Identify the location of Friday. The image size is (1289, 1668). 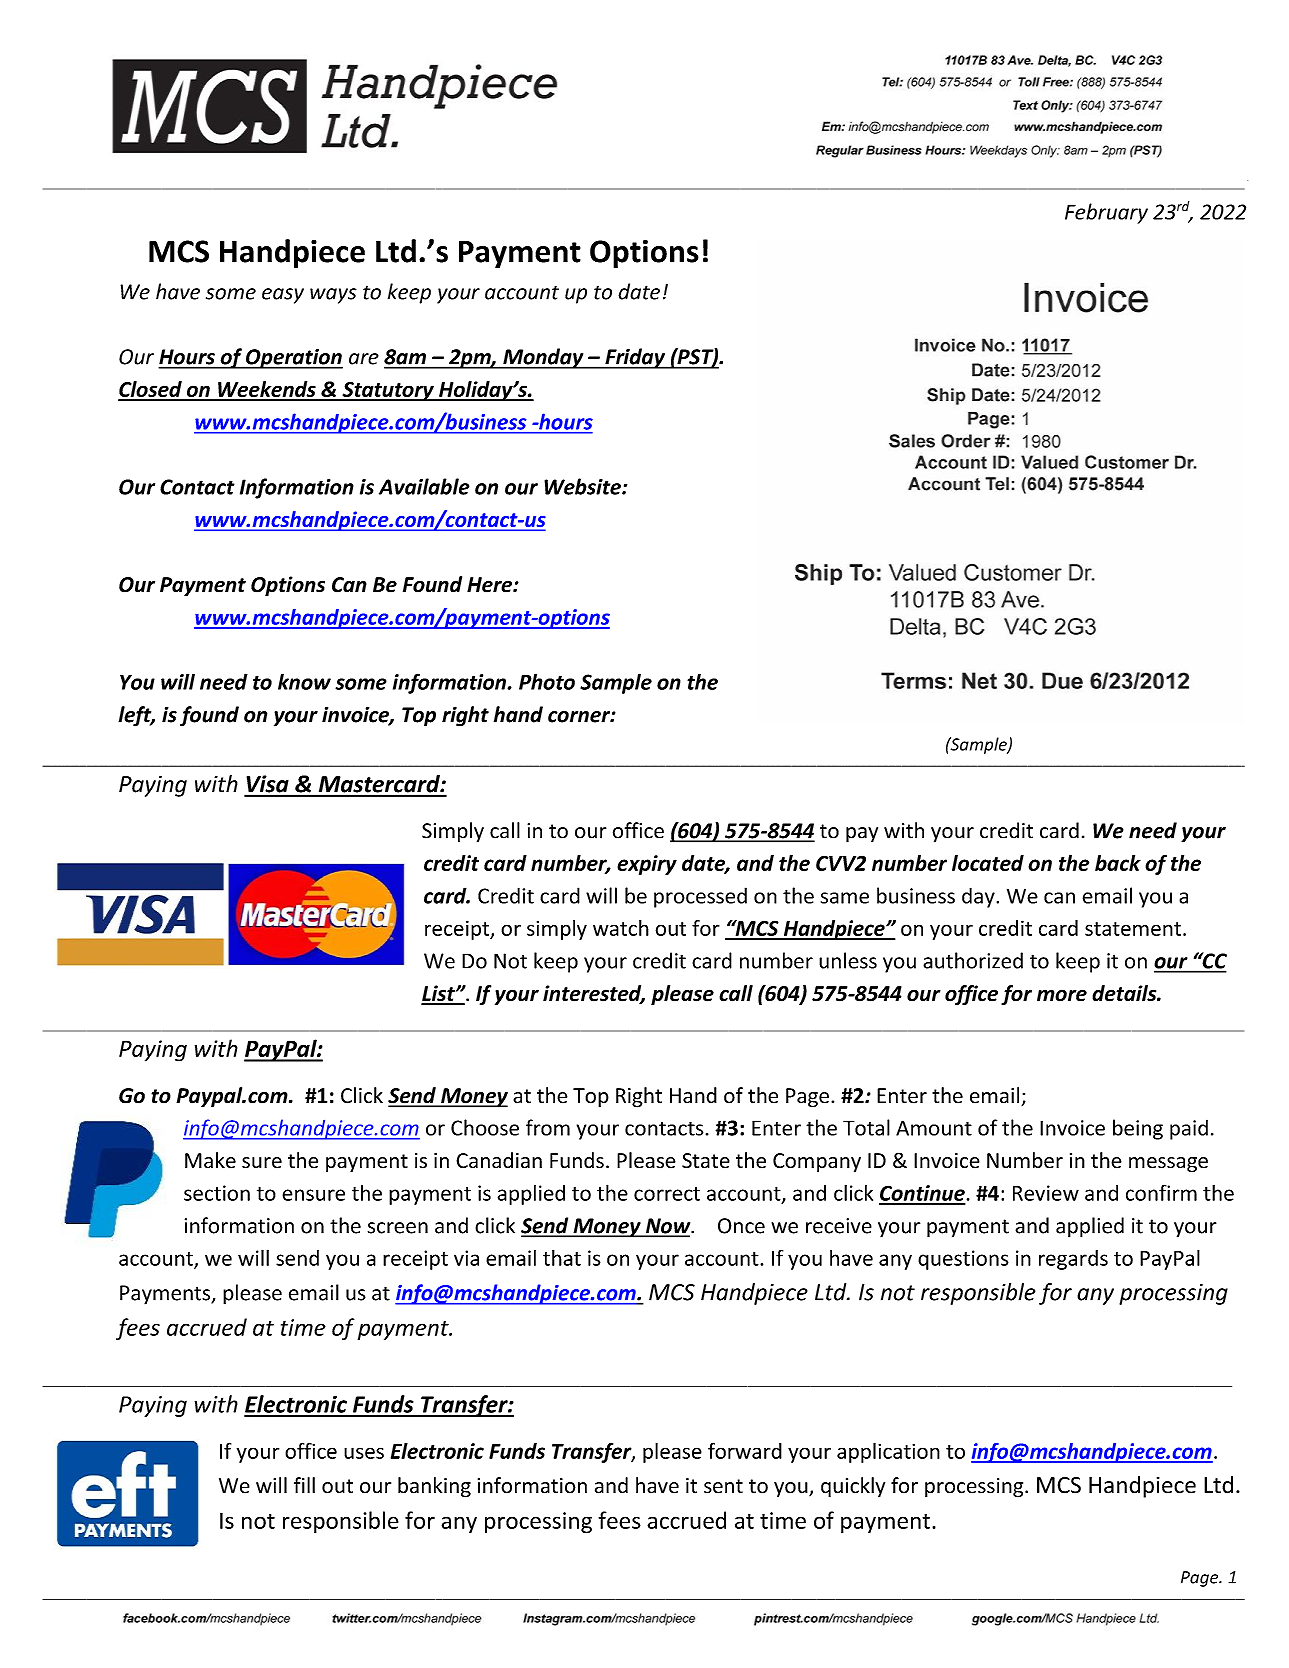
(635, 358).
